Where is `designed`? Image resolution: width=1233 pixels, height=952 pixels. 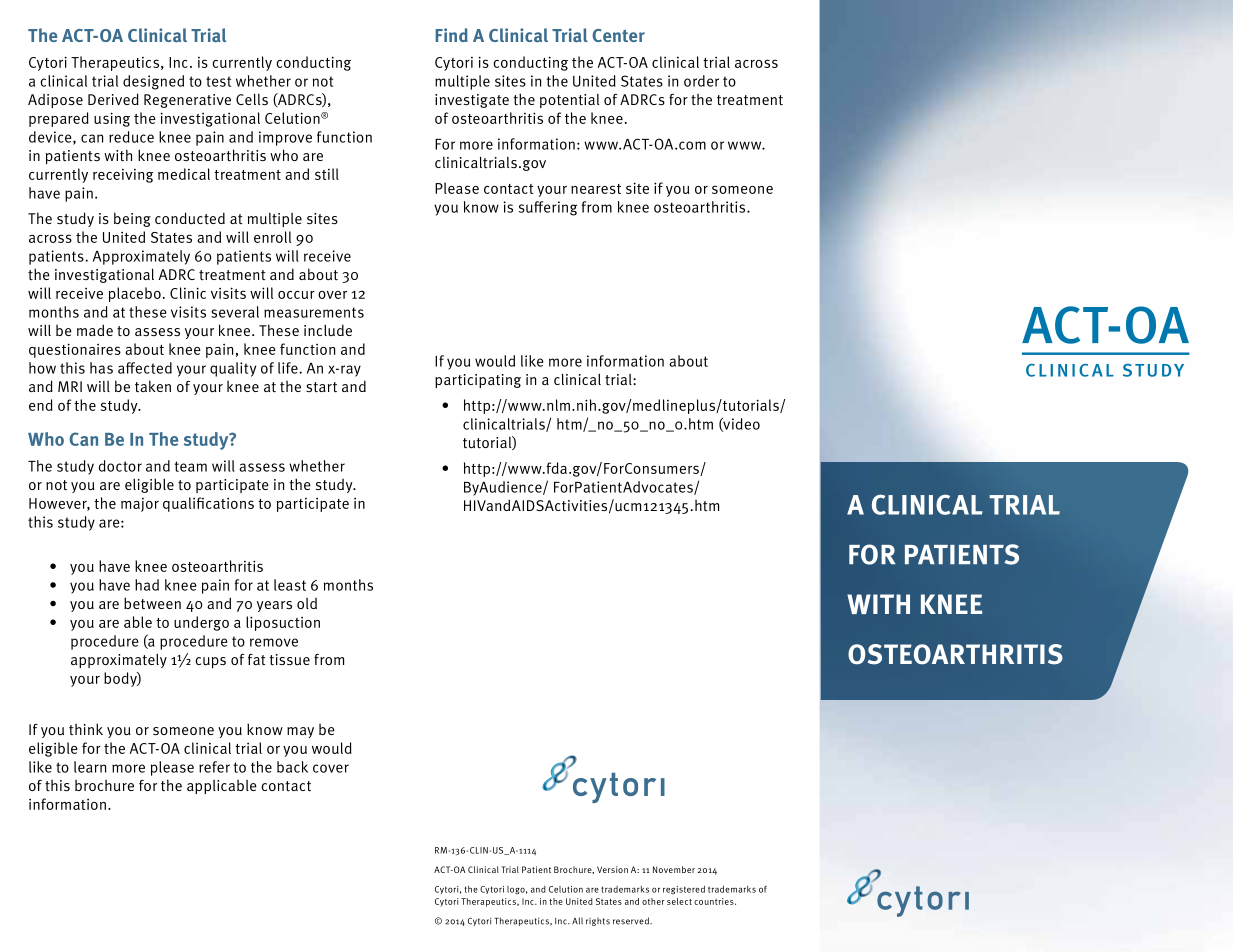 designed is located at coordinates (153, 82).
